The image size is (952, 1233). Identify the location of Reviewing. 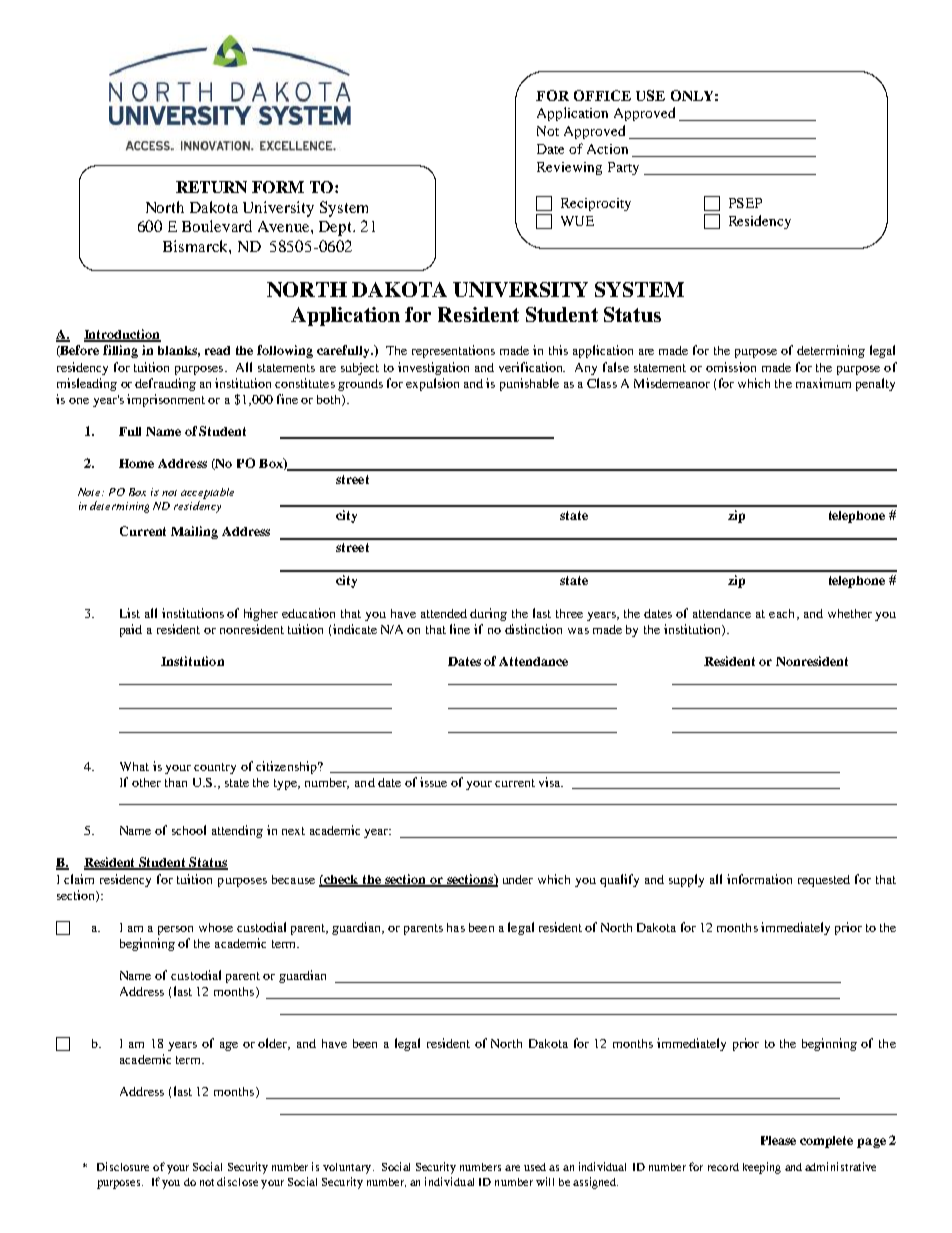
(569, 168).
